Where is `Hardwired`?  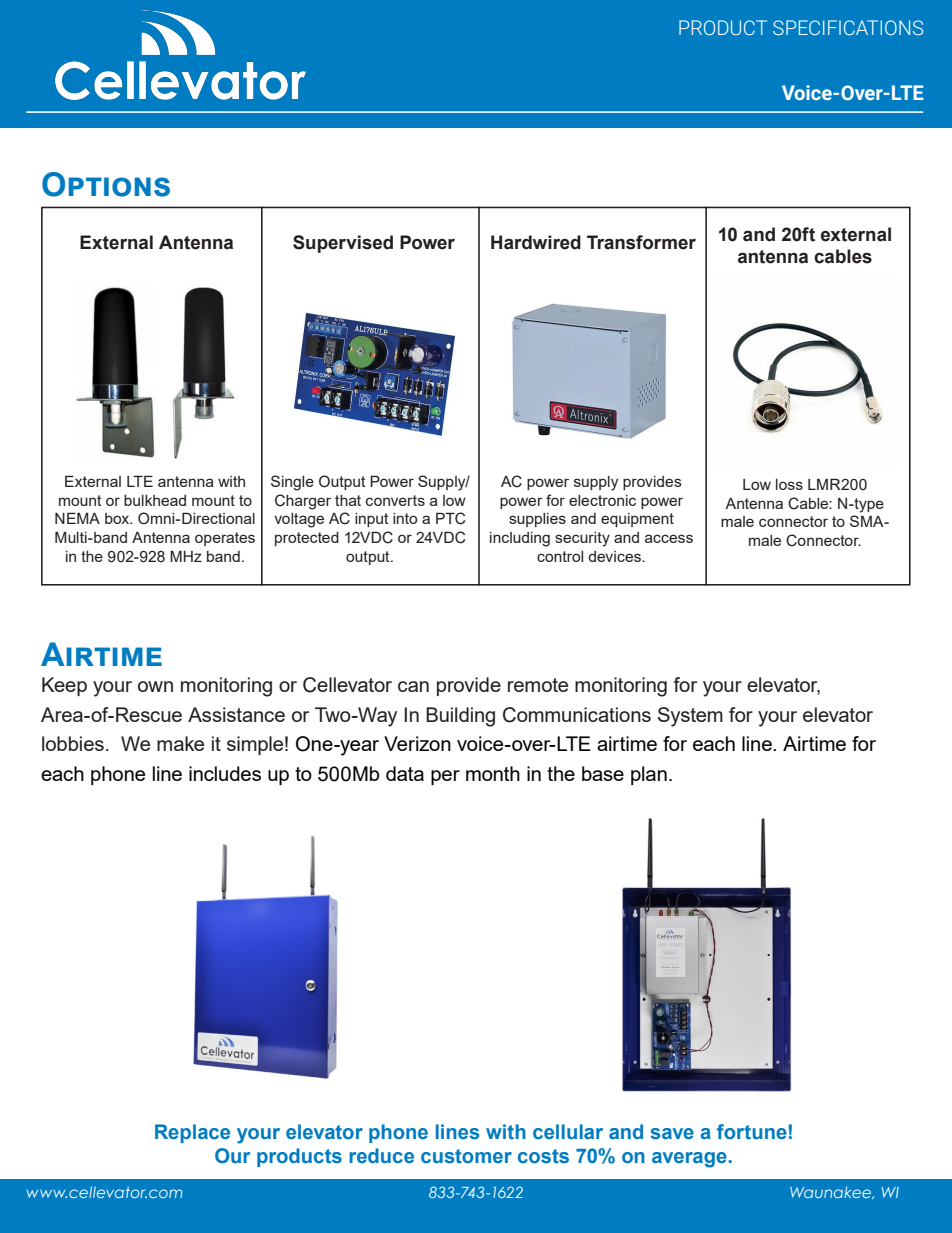
Hardwired is located at coordinates (536, 242).
